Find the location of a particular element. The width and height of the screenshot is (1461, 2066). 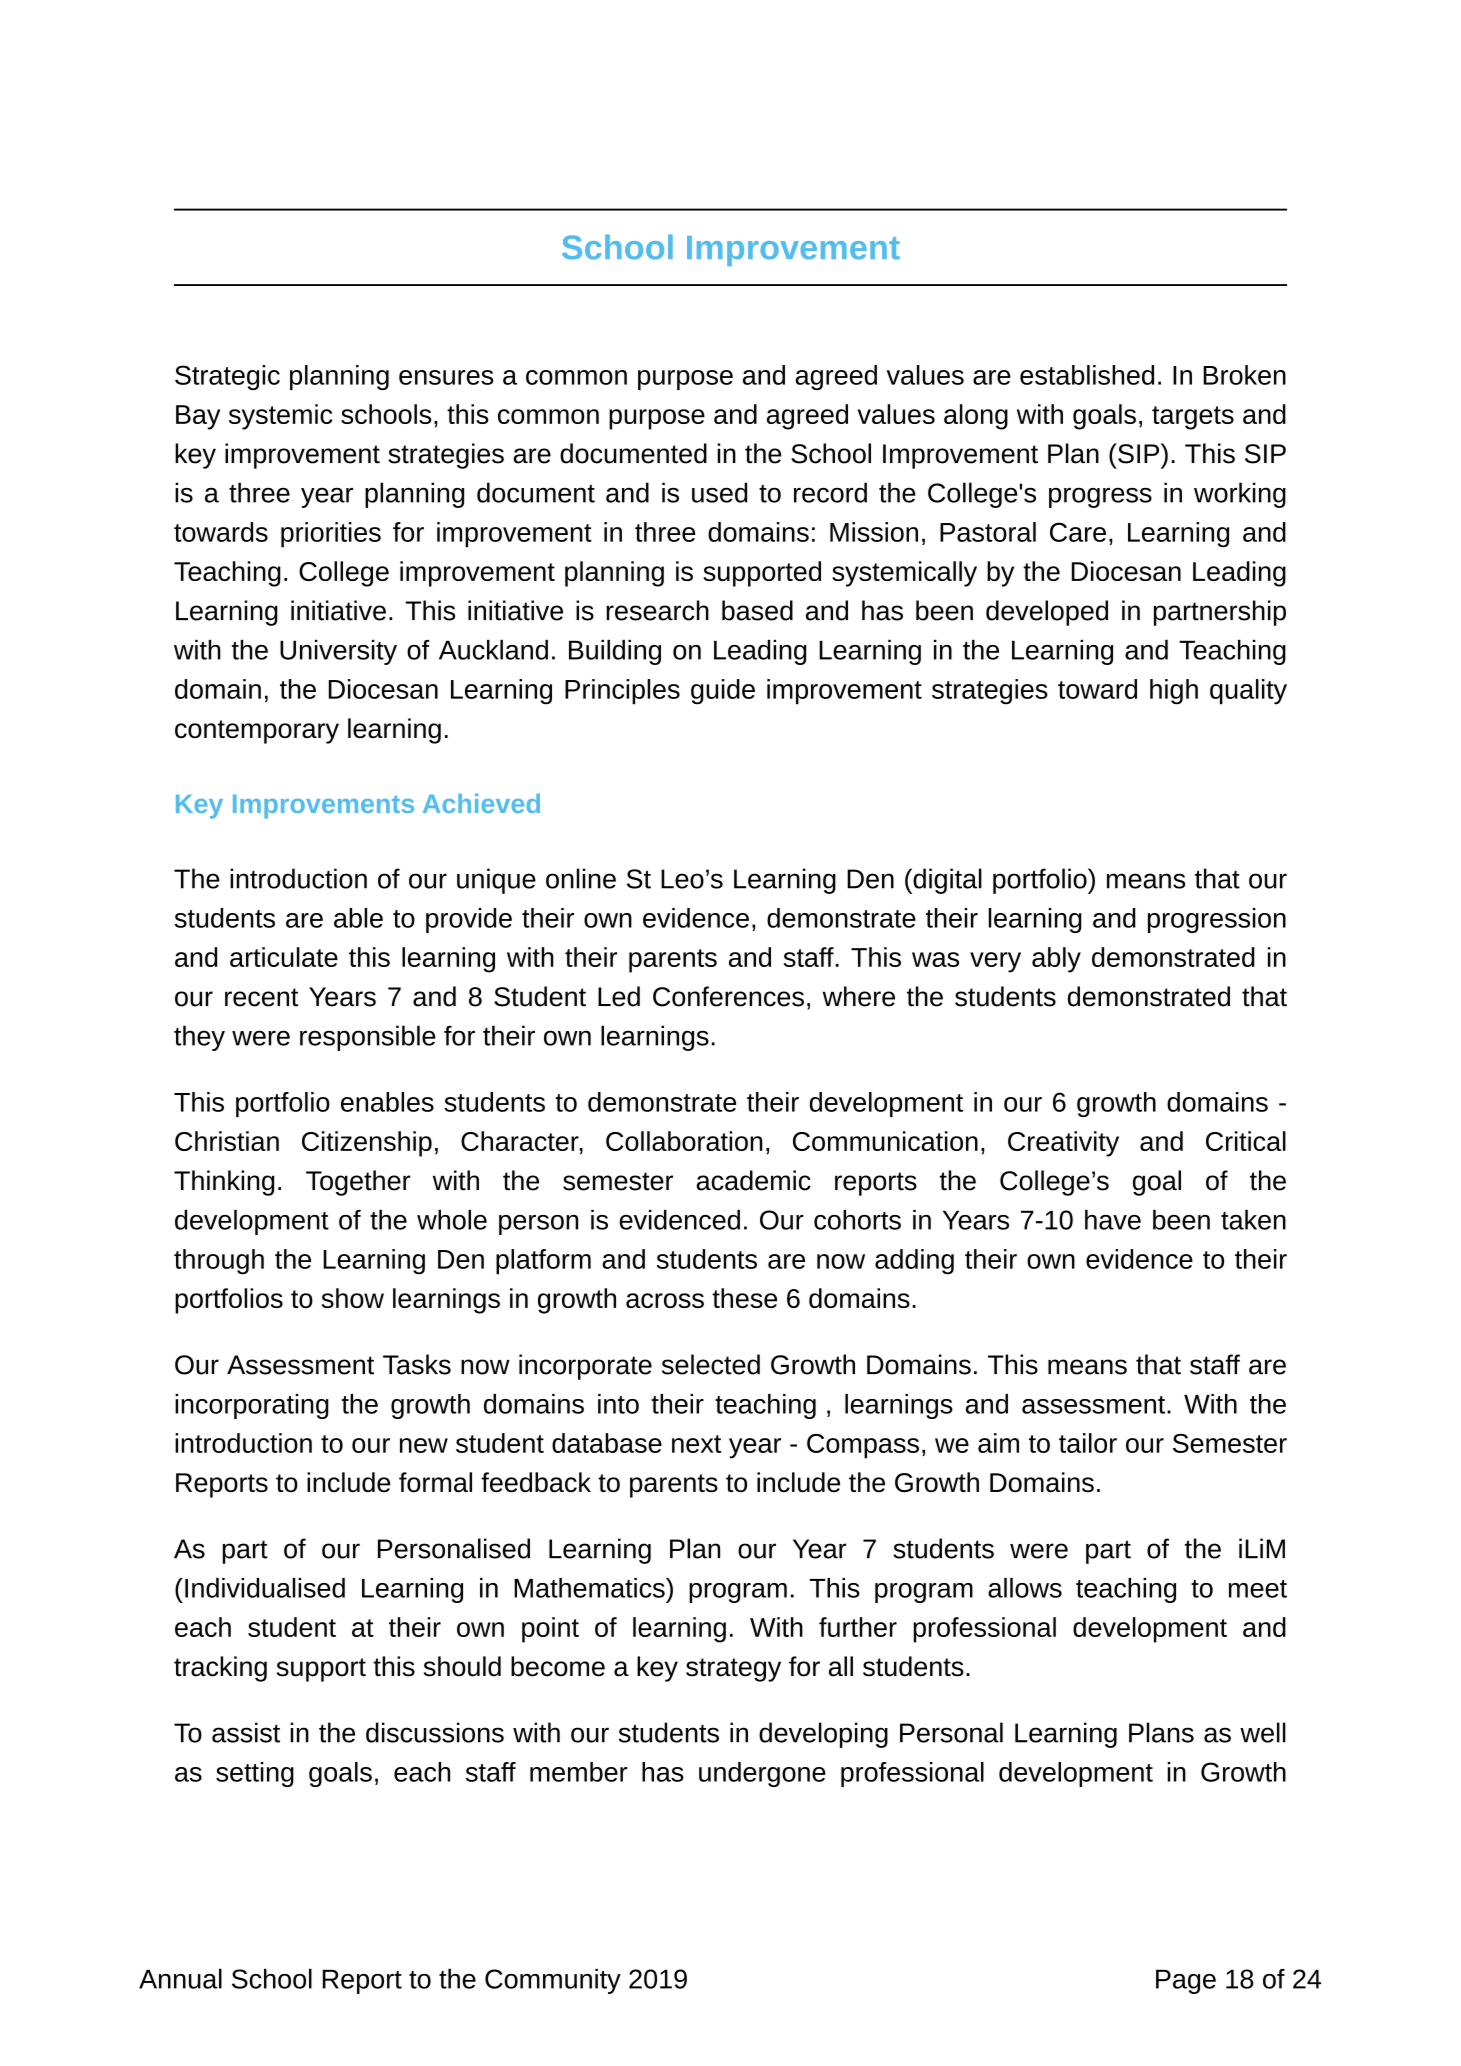

ably is located at coordinates (1056, 960).
